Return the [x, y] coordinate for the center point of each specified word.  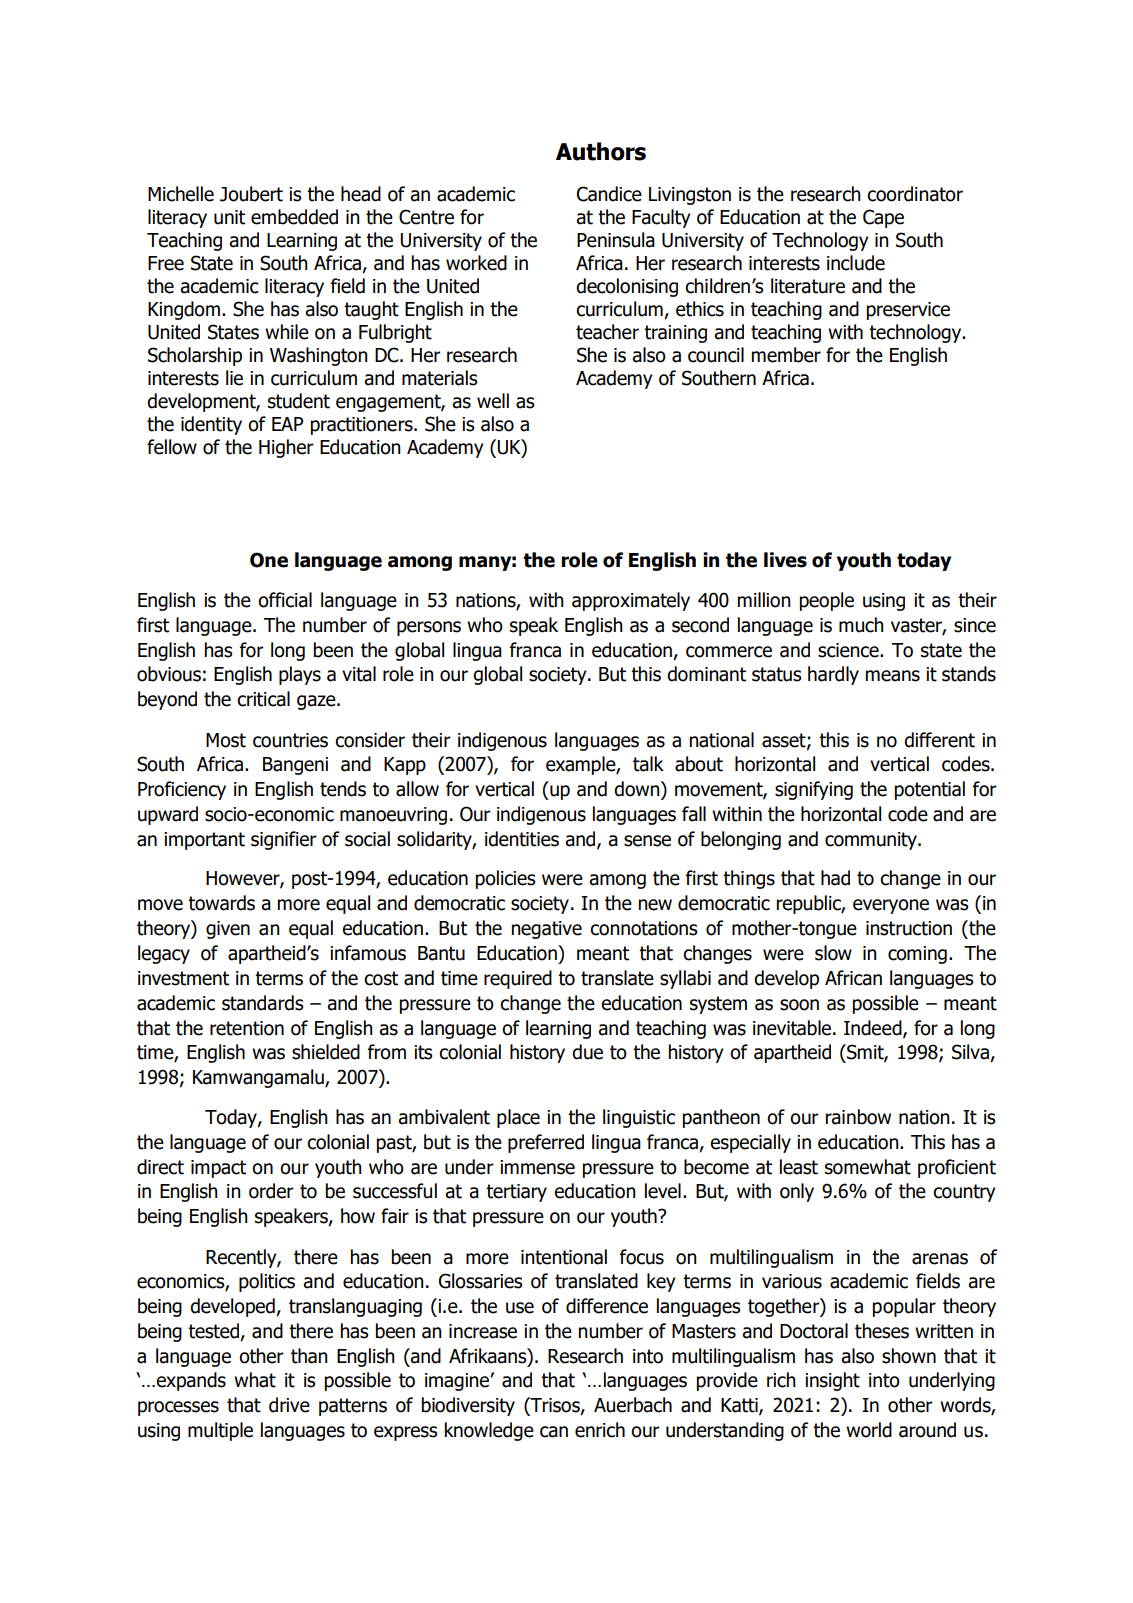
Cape [883, 218]
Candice [609, 194]
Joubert [251, 194]
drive [289, 1405]
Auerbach [633, 1405]
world [869, 1430]
